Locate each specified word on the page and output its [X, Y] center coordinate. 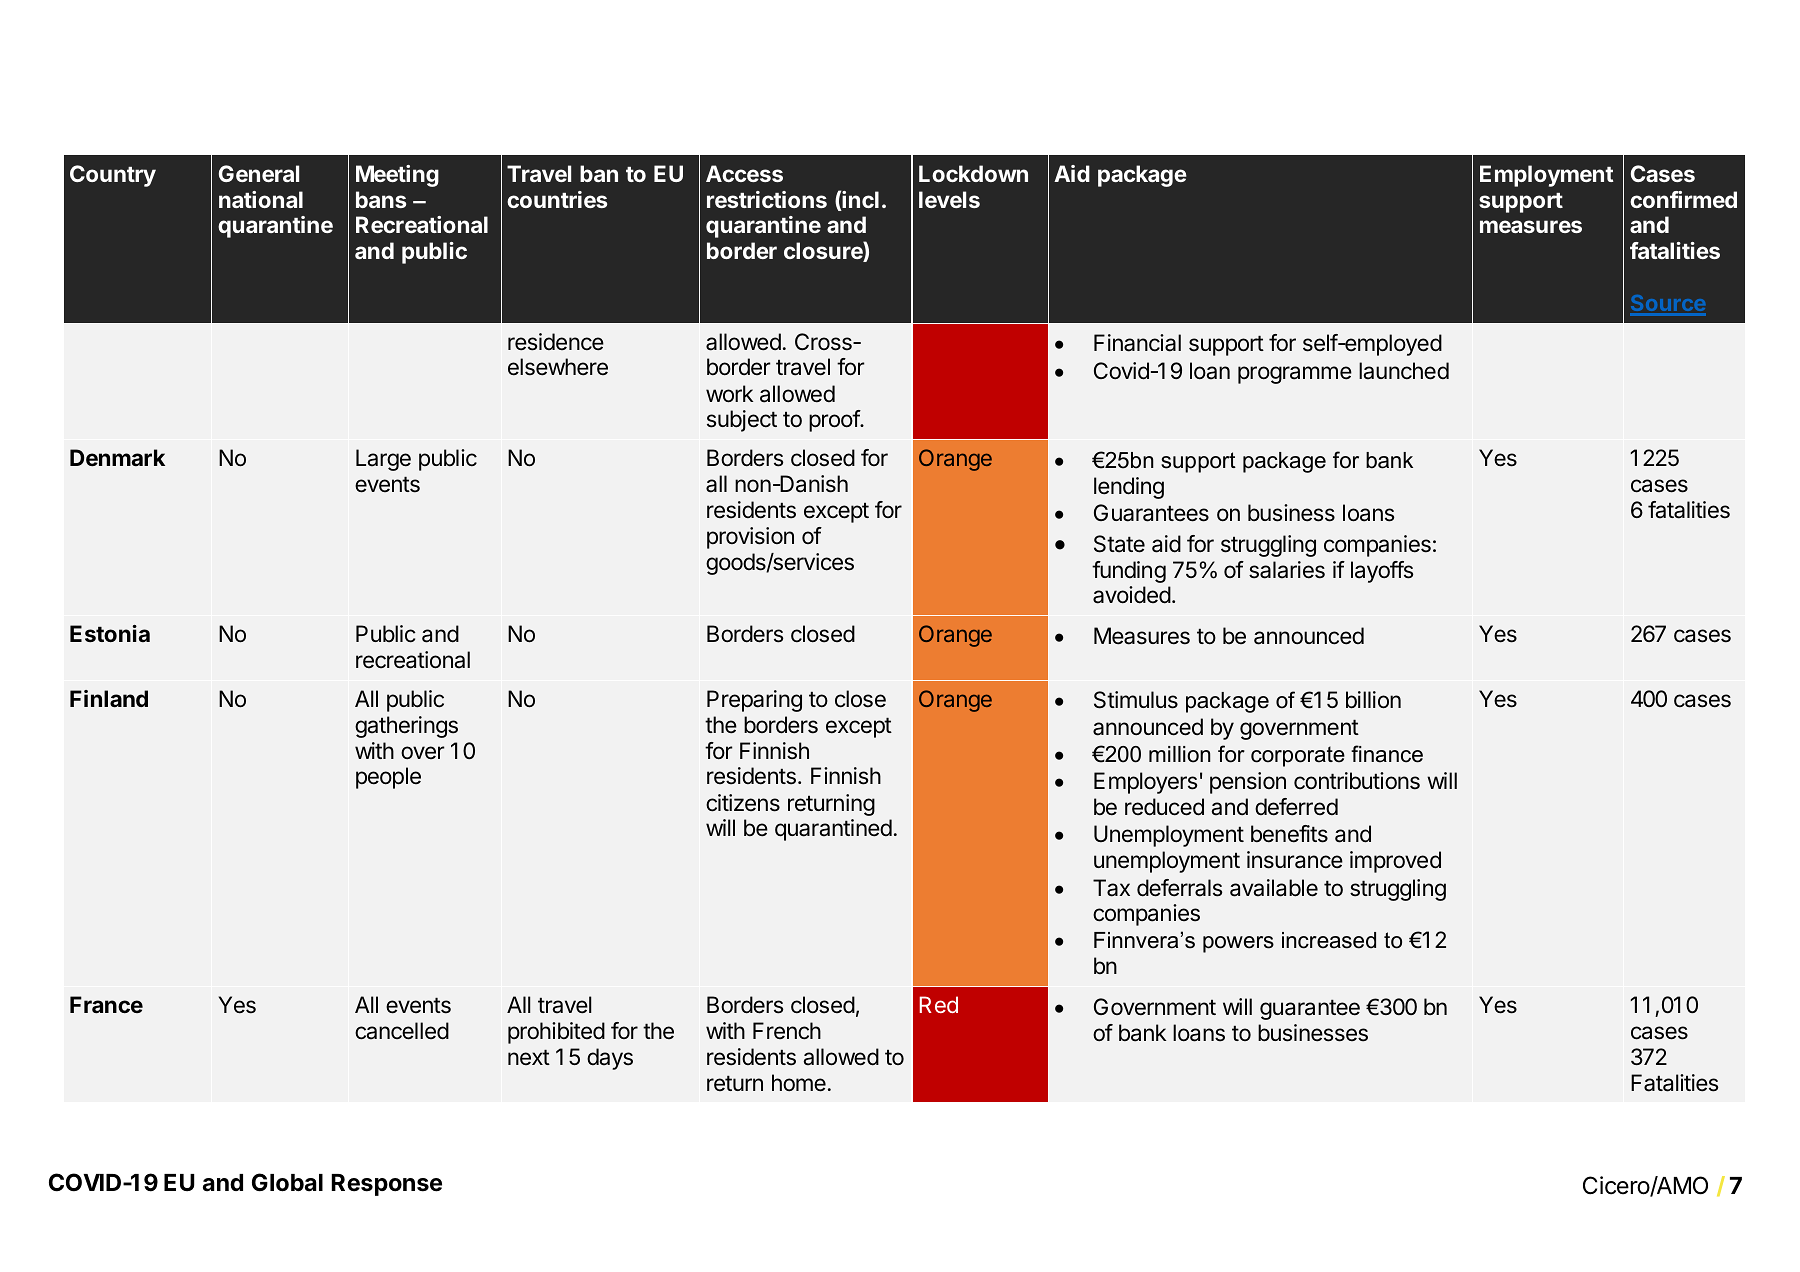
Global [287, 1182]
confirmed [1683, 199]
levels [949, 199]
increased [1329, 940]
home [799, 1083]
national [261, 199]
